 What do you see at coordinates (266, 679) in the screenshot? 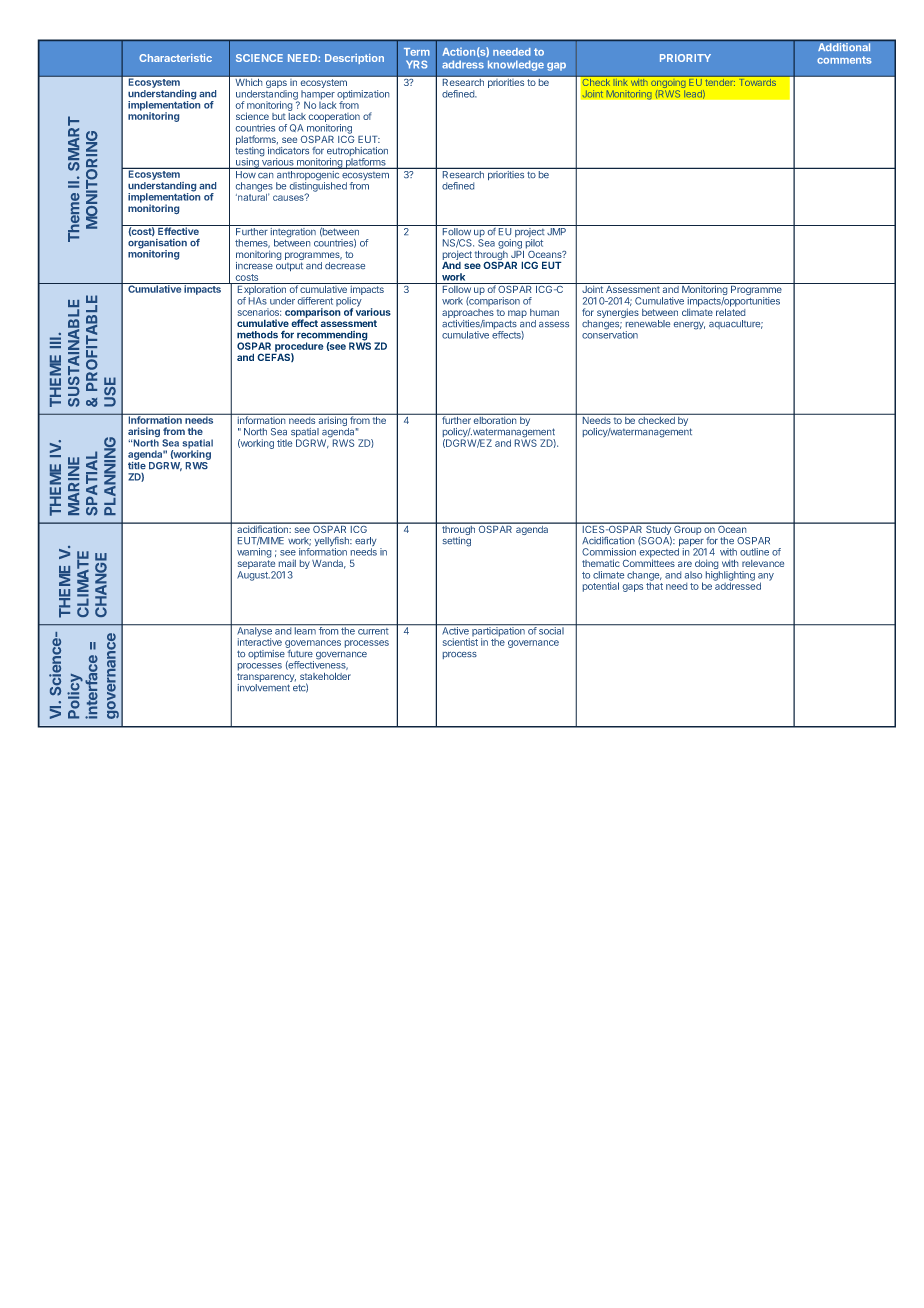
I see `transparency` at bounding box center [266, 679].
